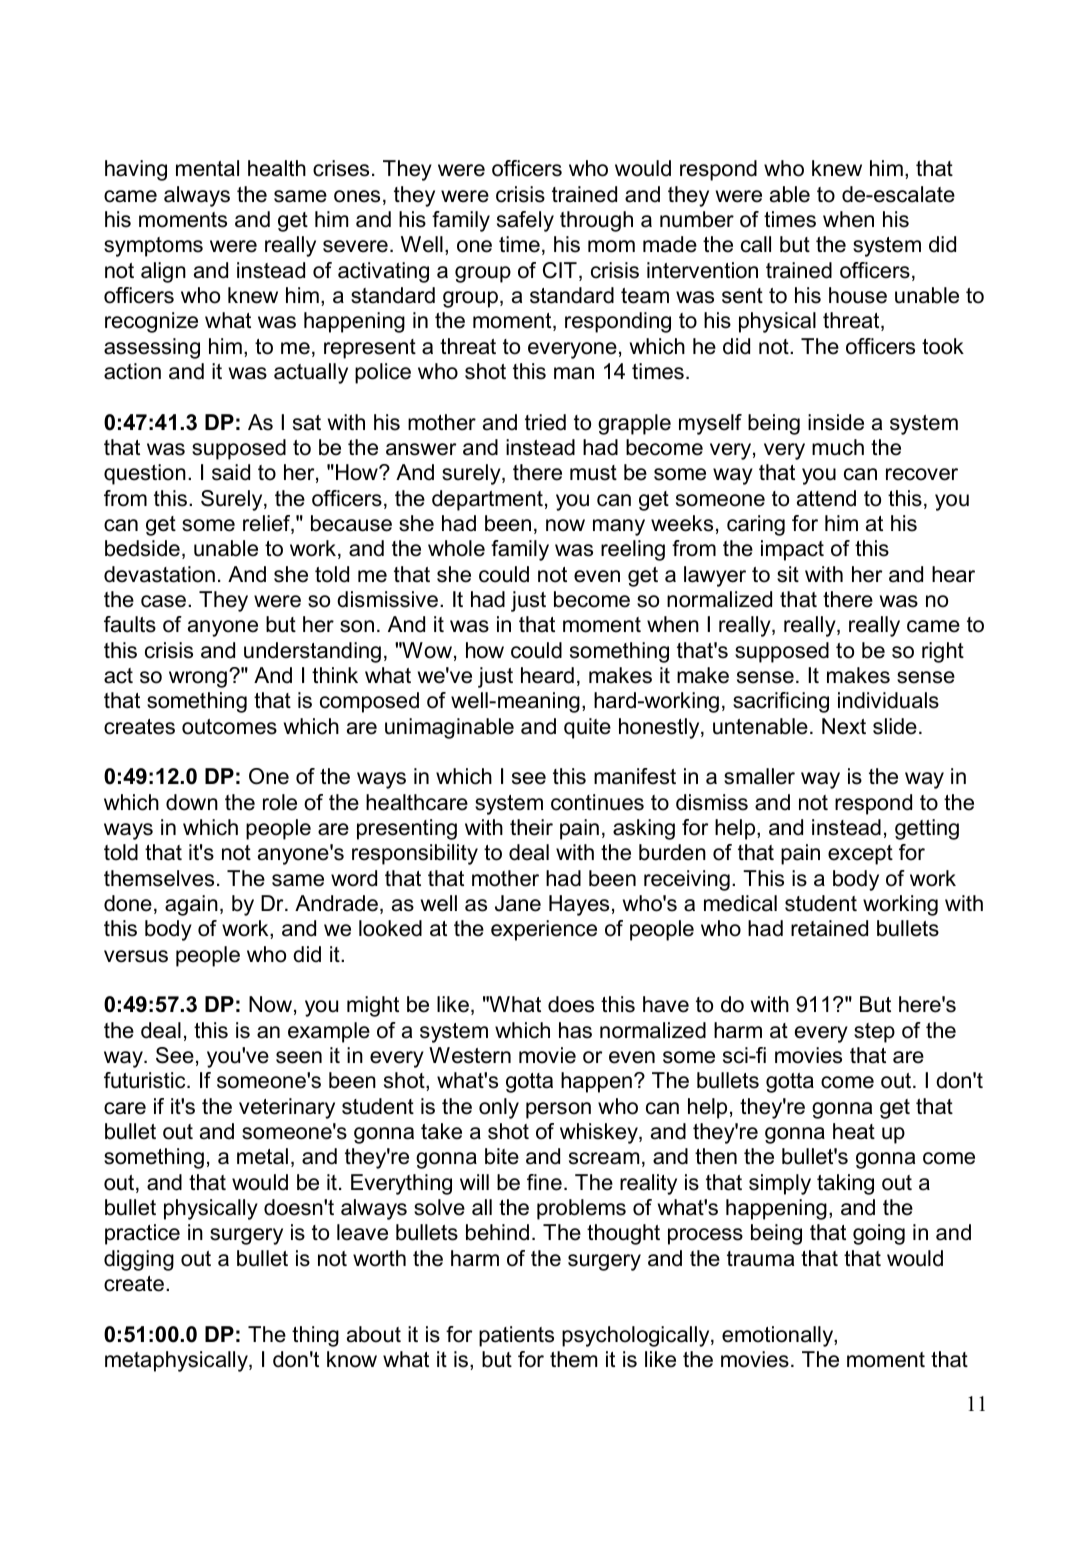 This image has width=1092, height=1545. What do you see at coordinates (575, 1030) in the image?
I see `has` at bounding box center [575, 1030].
